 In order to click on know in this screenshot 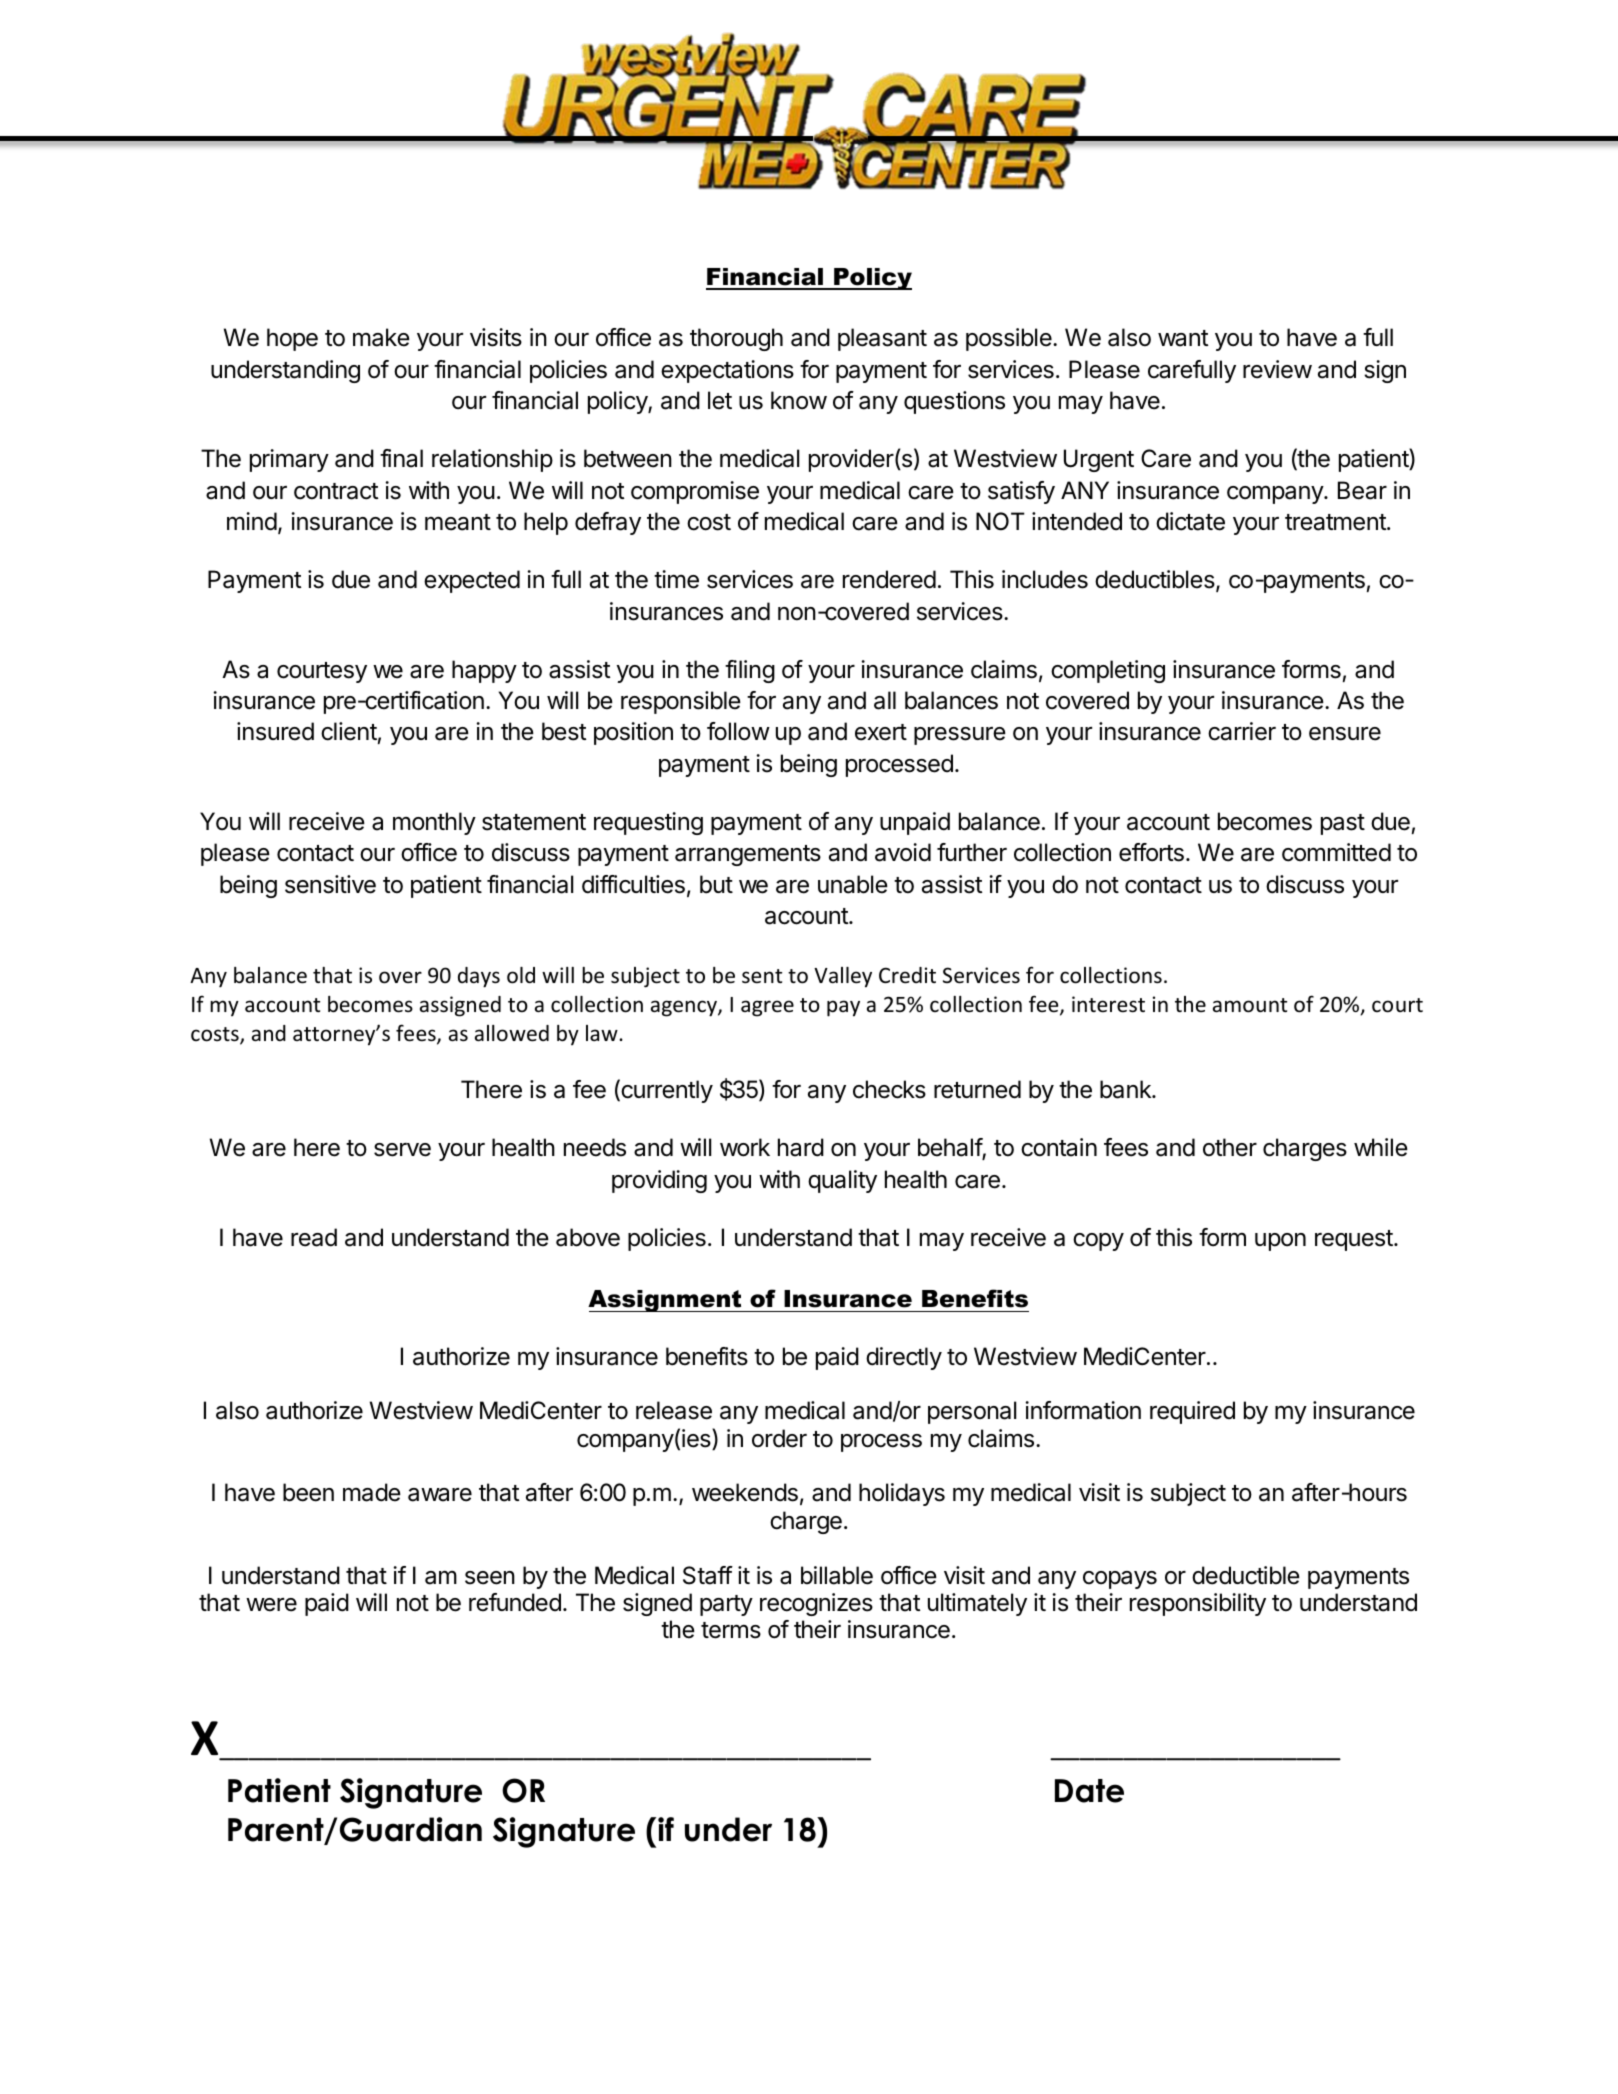, I will do `click(799, 400)`.
